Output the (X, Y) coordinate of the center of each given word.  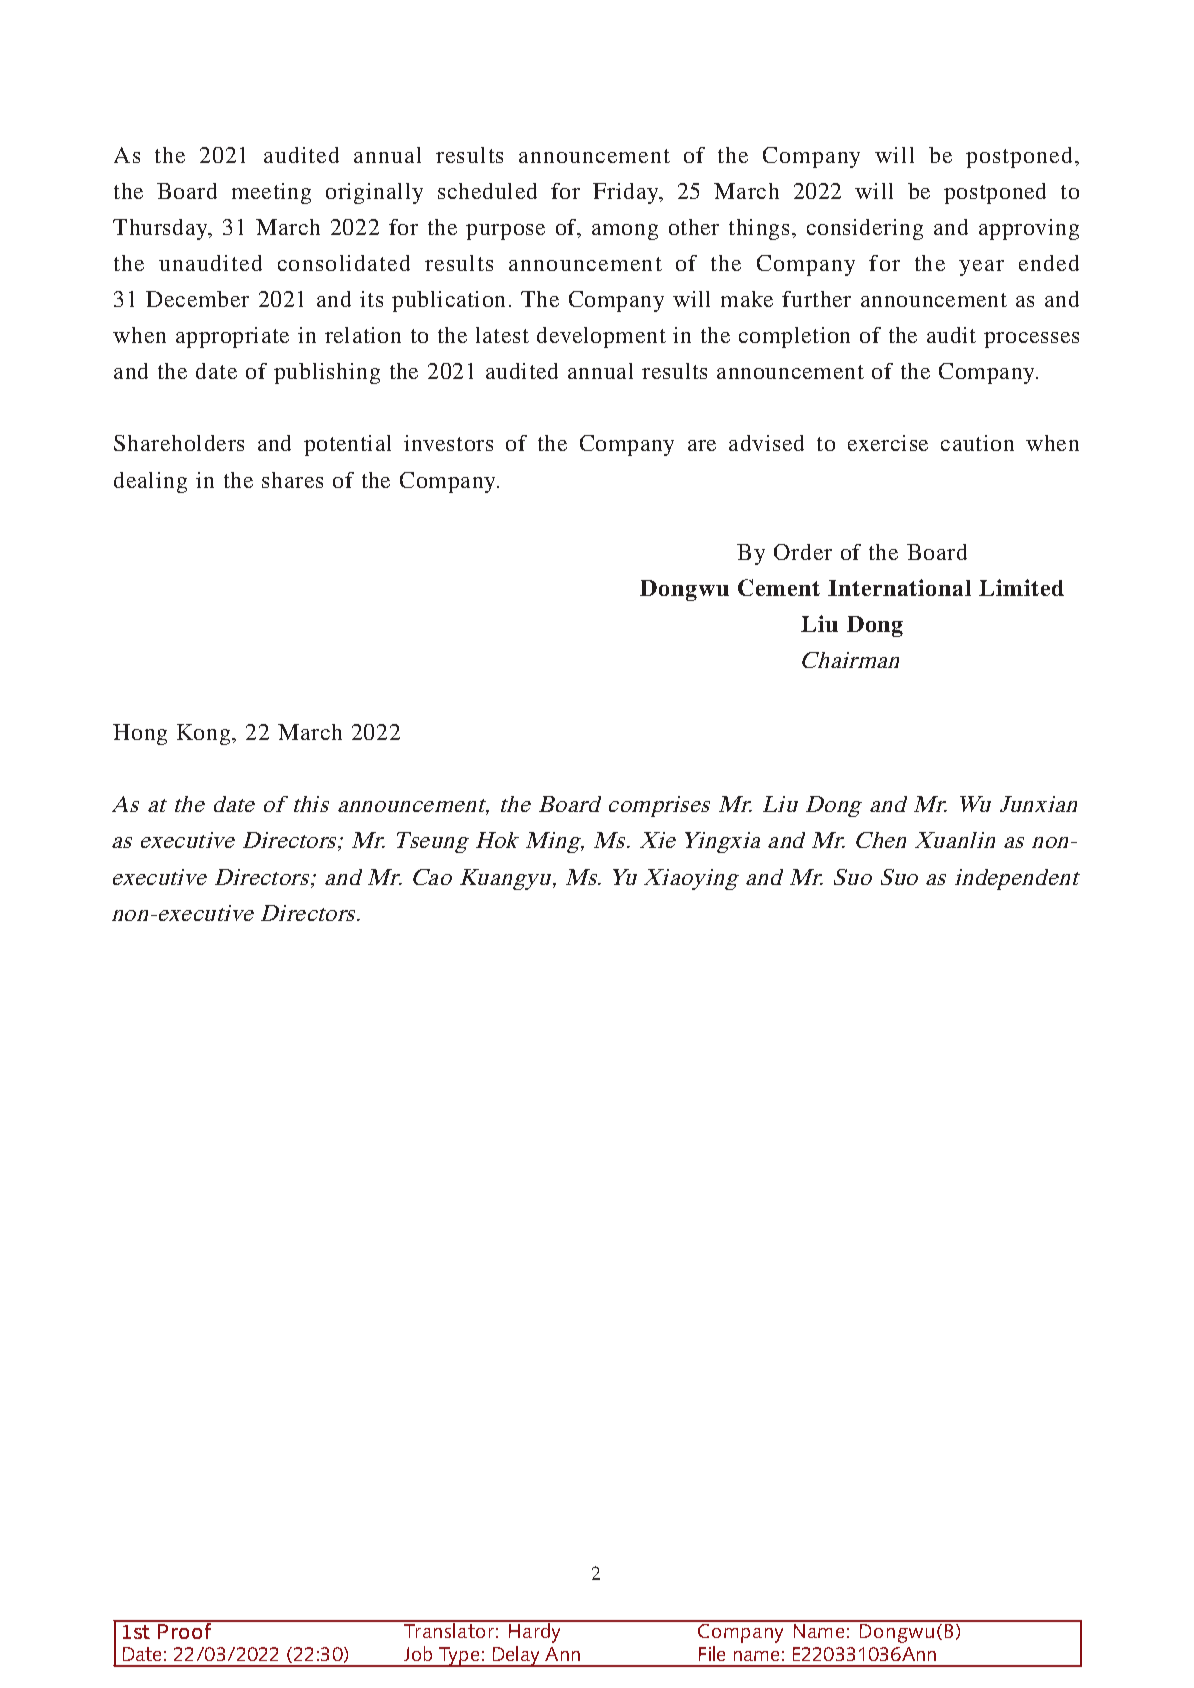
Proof (185, 1629)
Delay (516, 1656)
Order (803, 552)
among (625, 232)
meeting (271, 193)
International (899, 587)
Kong (205, 734)
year (981, 268)
